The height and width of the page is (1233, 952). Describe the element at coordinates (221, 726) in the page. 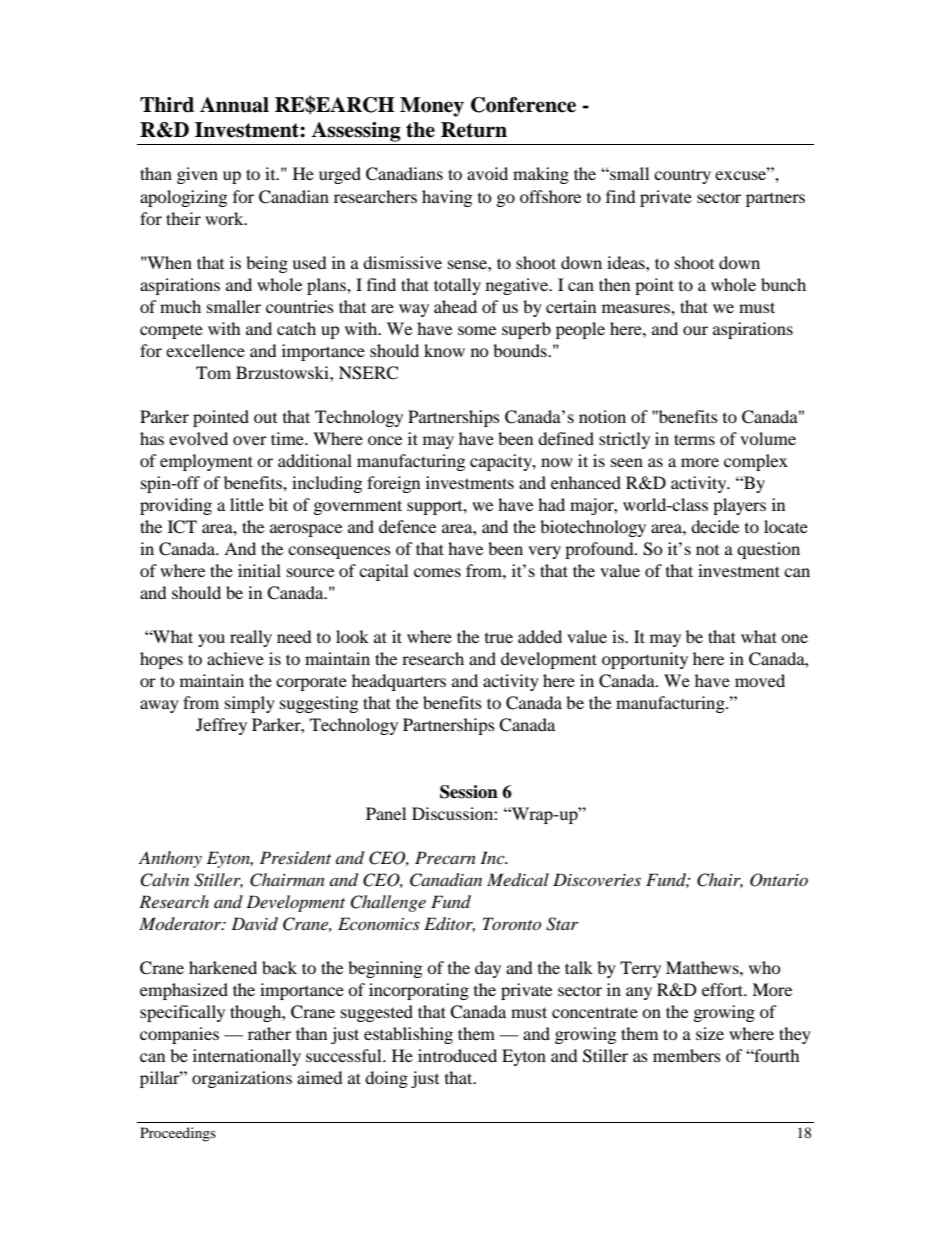

I see `Jeffrey` at that location.
